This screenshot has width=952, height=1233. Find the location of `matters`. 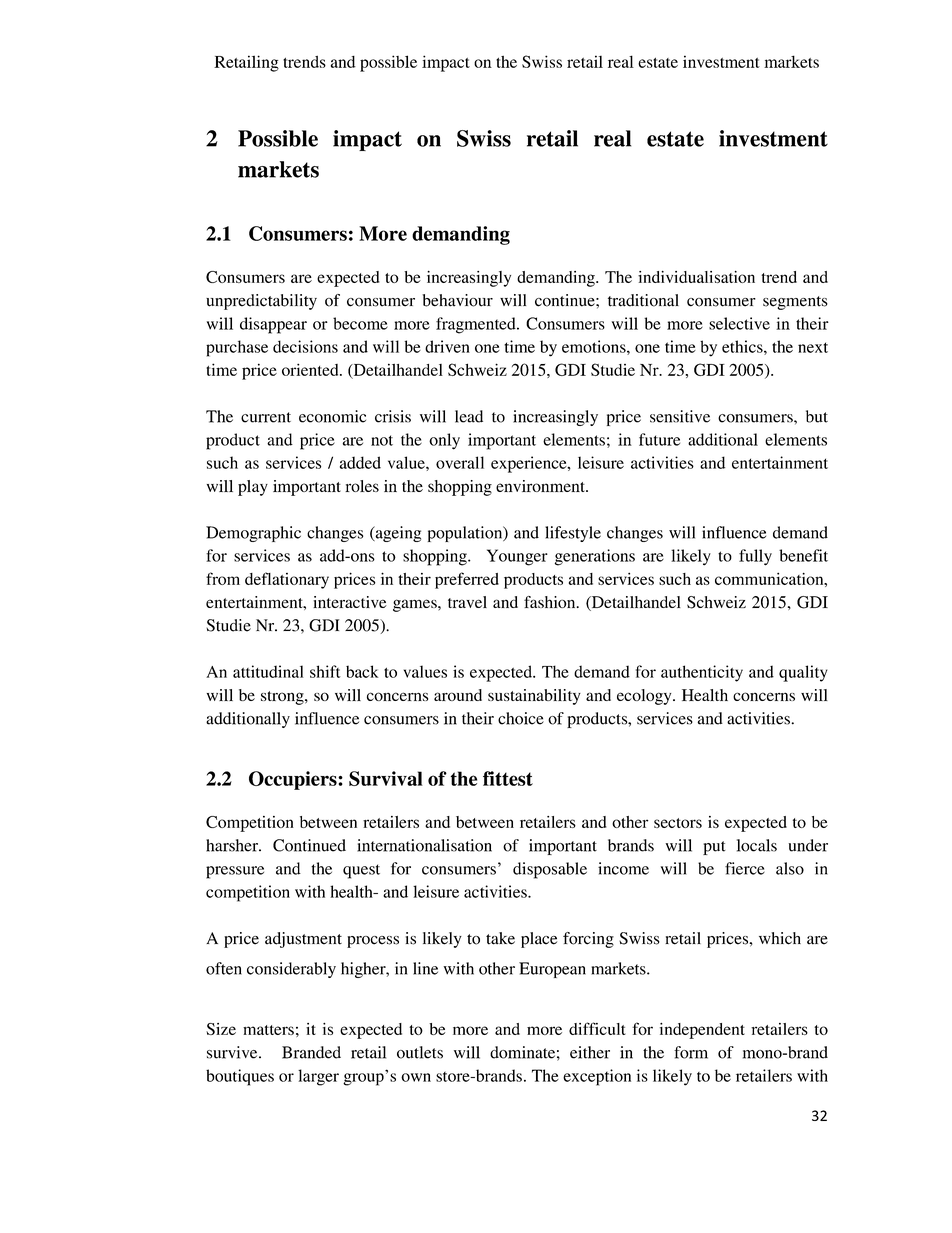

matters is located at coordinates (268, 1030).
